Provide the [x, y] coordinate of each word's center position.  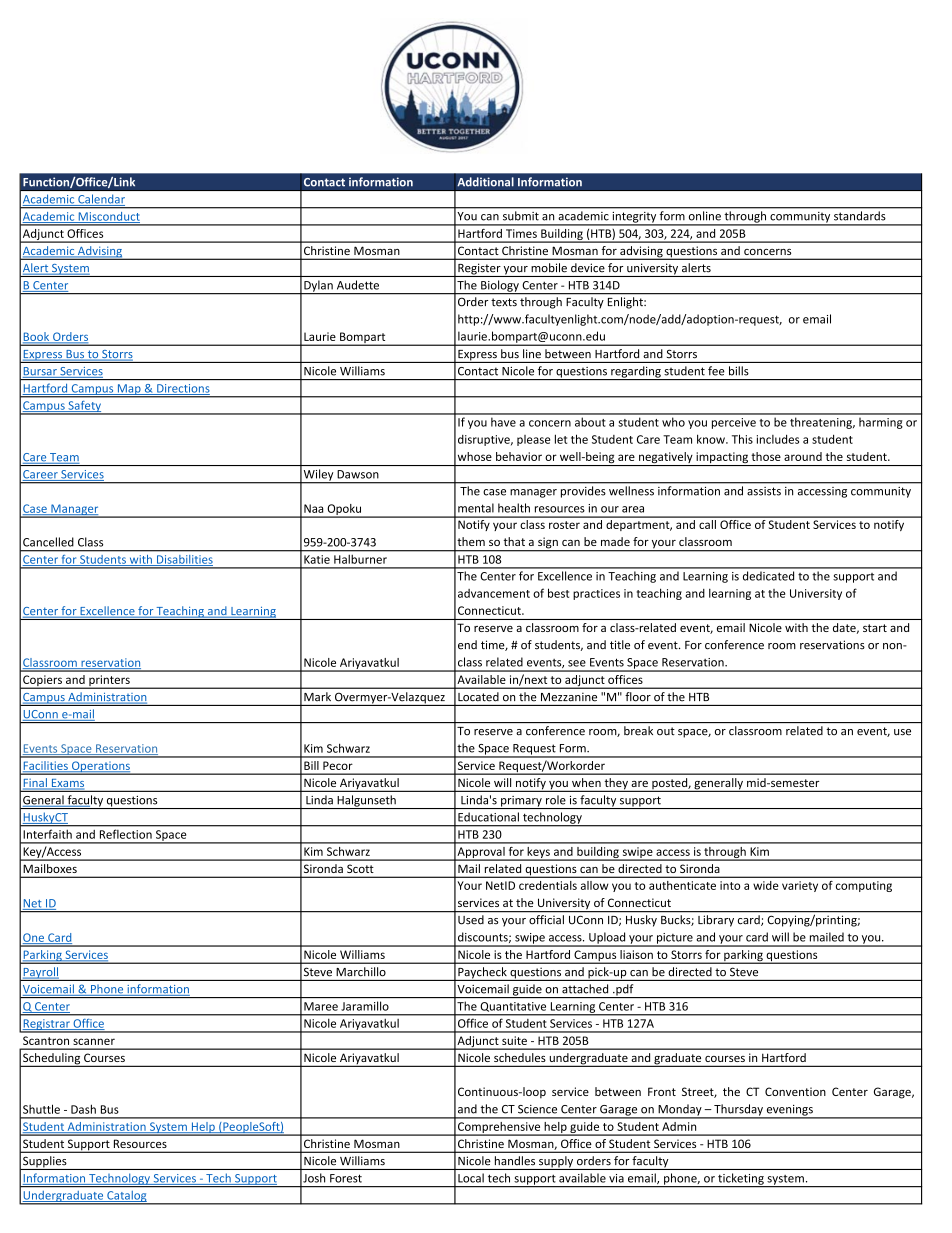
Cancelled [48, 542]
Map [129, 390]
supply [556, 1163]
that [514, 541]
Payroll [41, 974]
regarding [636, 373]
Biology [500, 287]
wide [765, 885]
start [875, 628]
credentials [548, 885]
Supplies [45, 1163]
